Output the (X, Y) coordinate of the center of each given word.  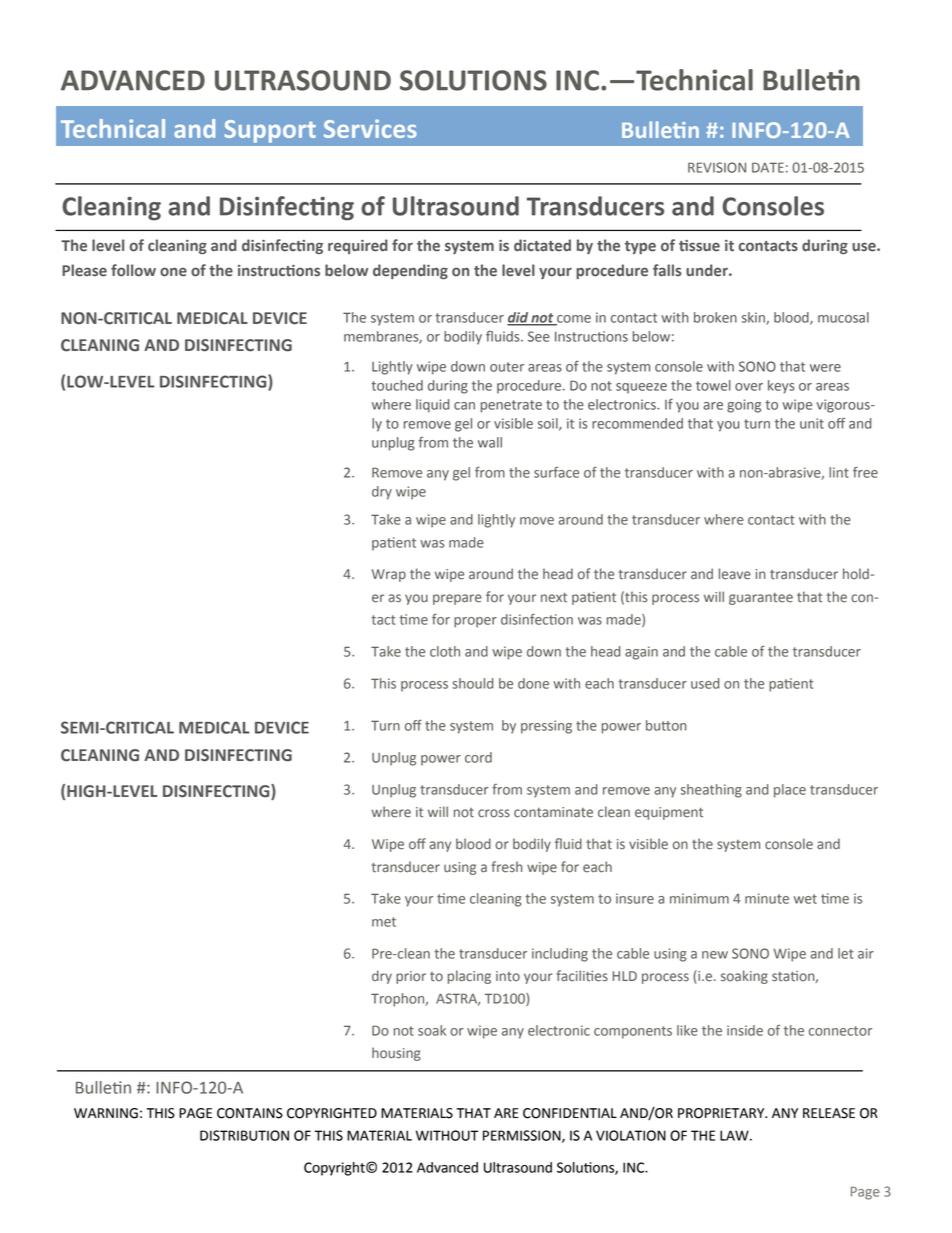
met (384, 922)
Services (370, 128)
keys (781, 387)
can (464, 406)
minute (767, 898)
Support (270, 131)
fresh (507, 867)
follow (133, 270)
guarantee (761, 599)
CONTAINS (250, 1113)
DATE (768, 167)
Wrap (389, 575)
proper (475, 622)
